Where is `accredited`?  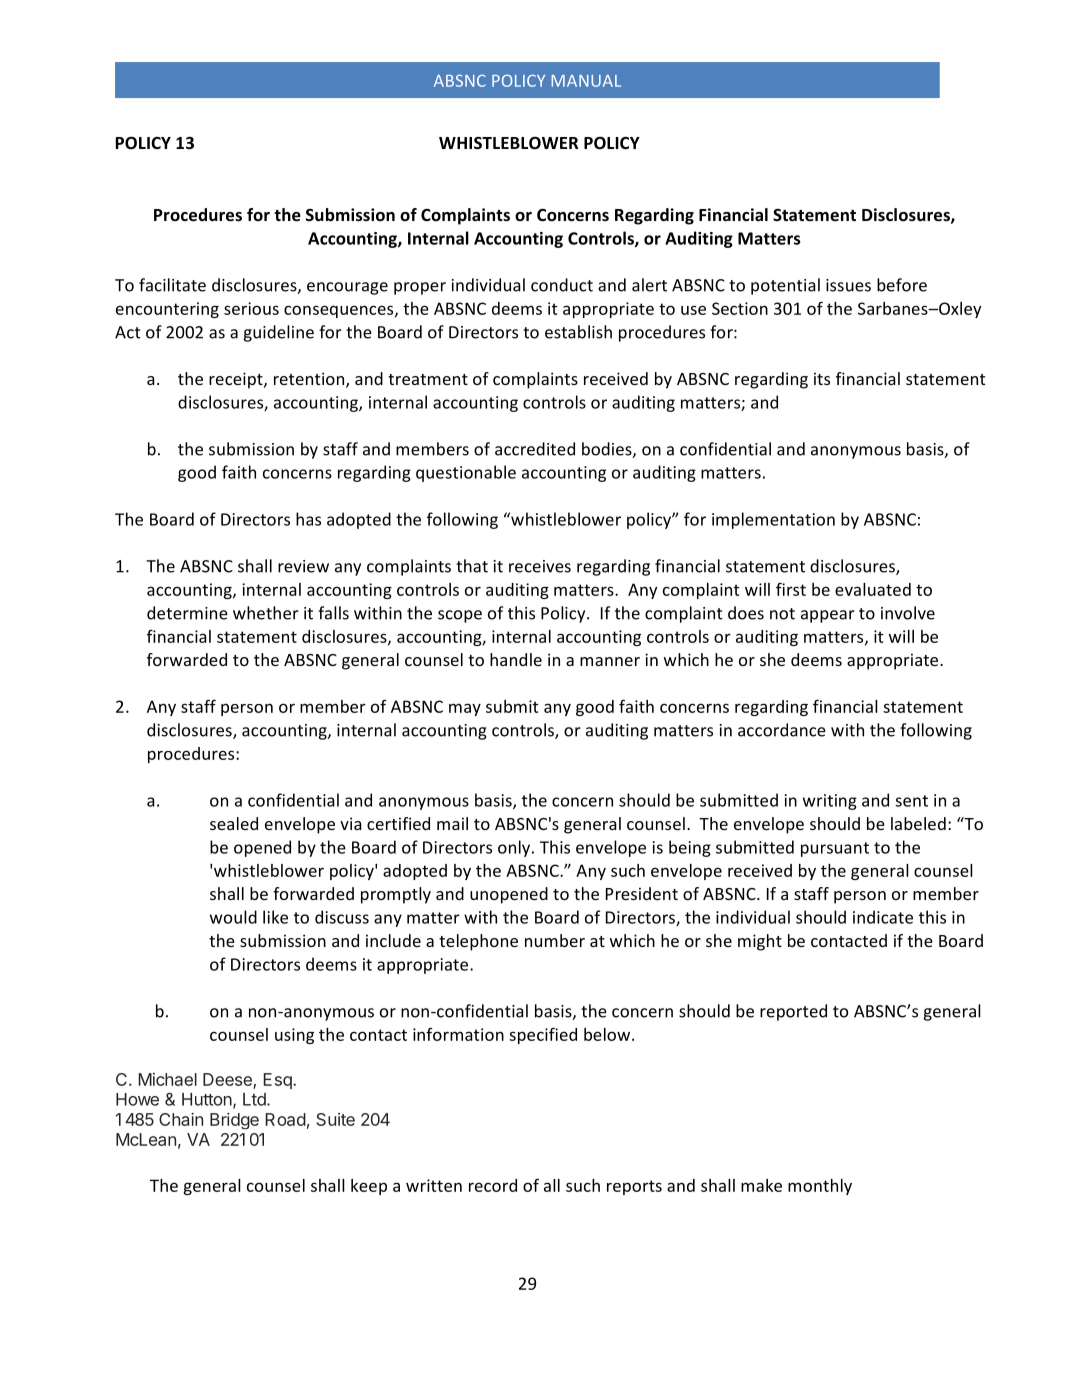
accredited is located at coordinates (535, 449).
